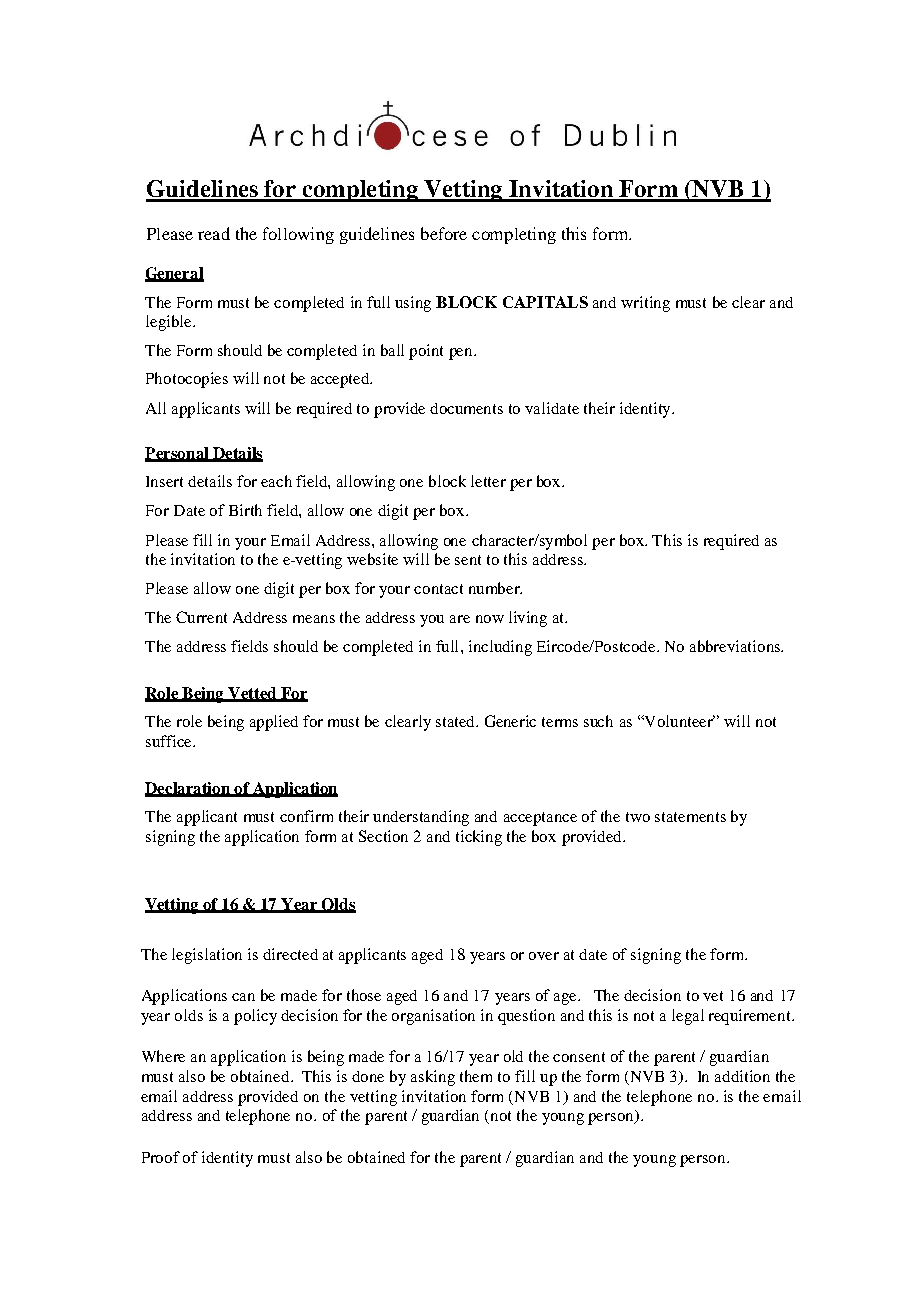  What do you see at coordinates (479, 838) in the screenshot?
I see `ticking` at bounding box center [479, 838].
